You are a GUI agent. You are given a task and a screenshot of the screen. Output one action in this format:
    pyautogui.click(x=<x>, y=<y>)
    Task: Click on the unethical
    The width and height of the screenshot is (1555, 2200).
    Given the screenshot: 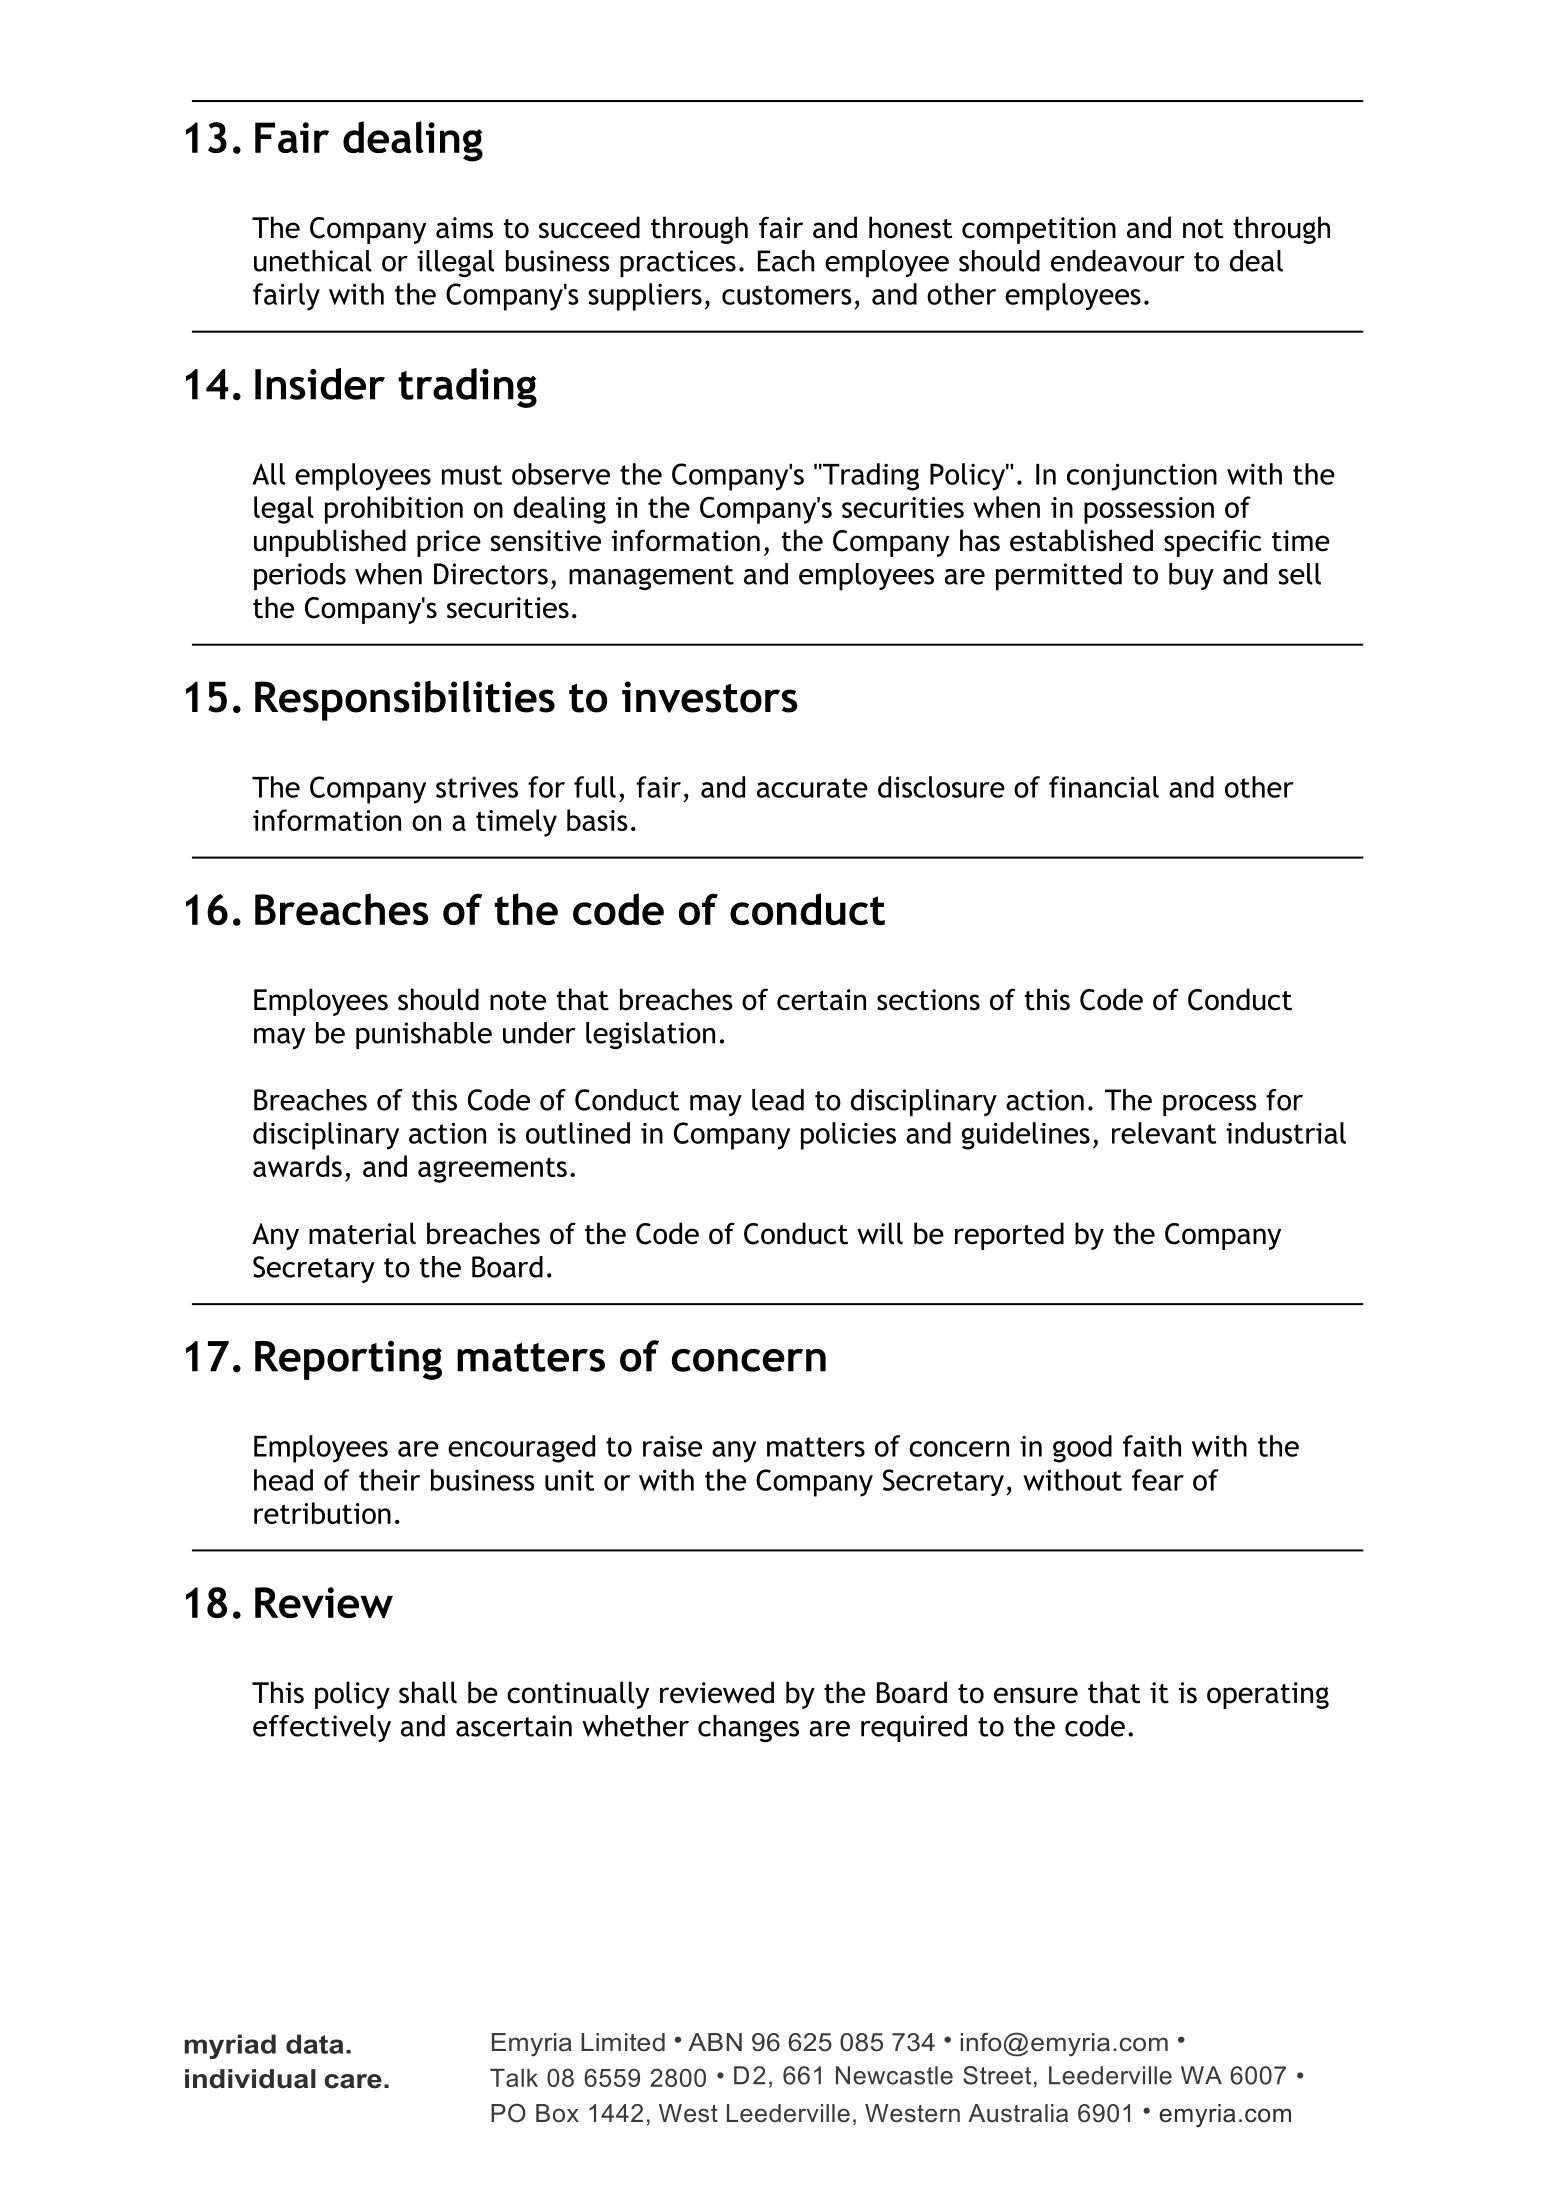 What is the action you would take?
    pyautogui.click(x=313, y=261)
